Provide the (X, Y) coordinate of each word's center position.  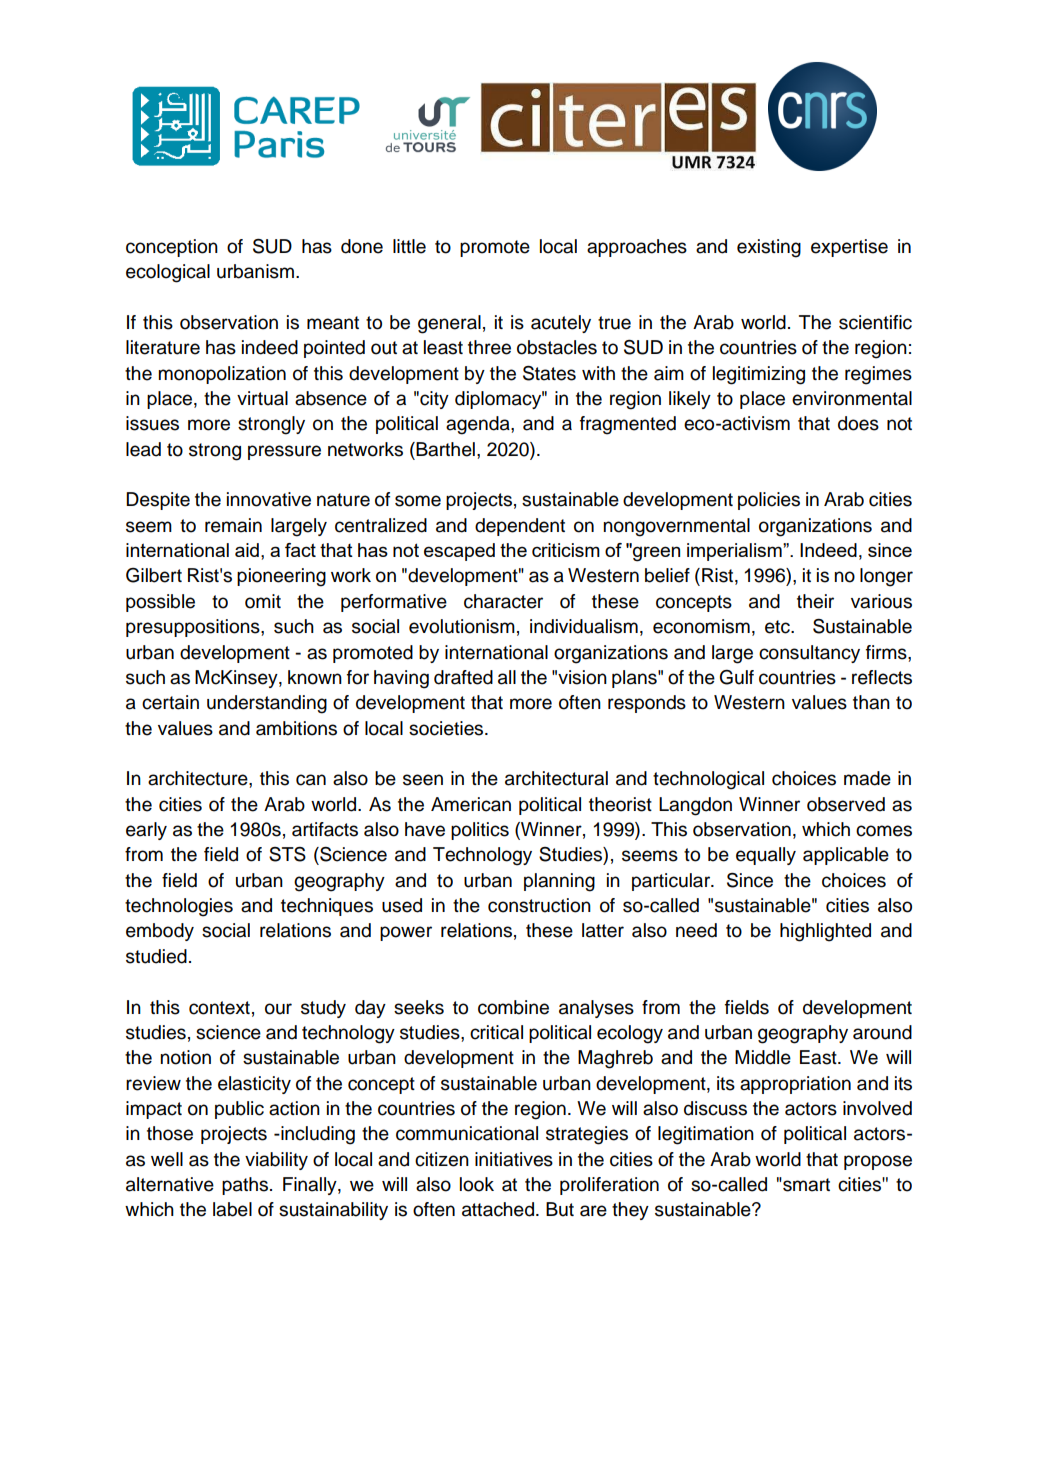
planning (559, 882)
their (815, 601)
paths (246, 1186)
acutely (561, 324)
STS (287, 854)
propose (878, 1162)
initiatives (514, 1159)
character (503, 601)
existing (769, 248)
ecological (168, 273)
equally (766, 856)
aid (247, 550)
